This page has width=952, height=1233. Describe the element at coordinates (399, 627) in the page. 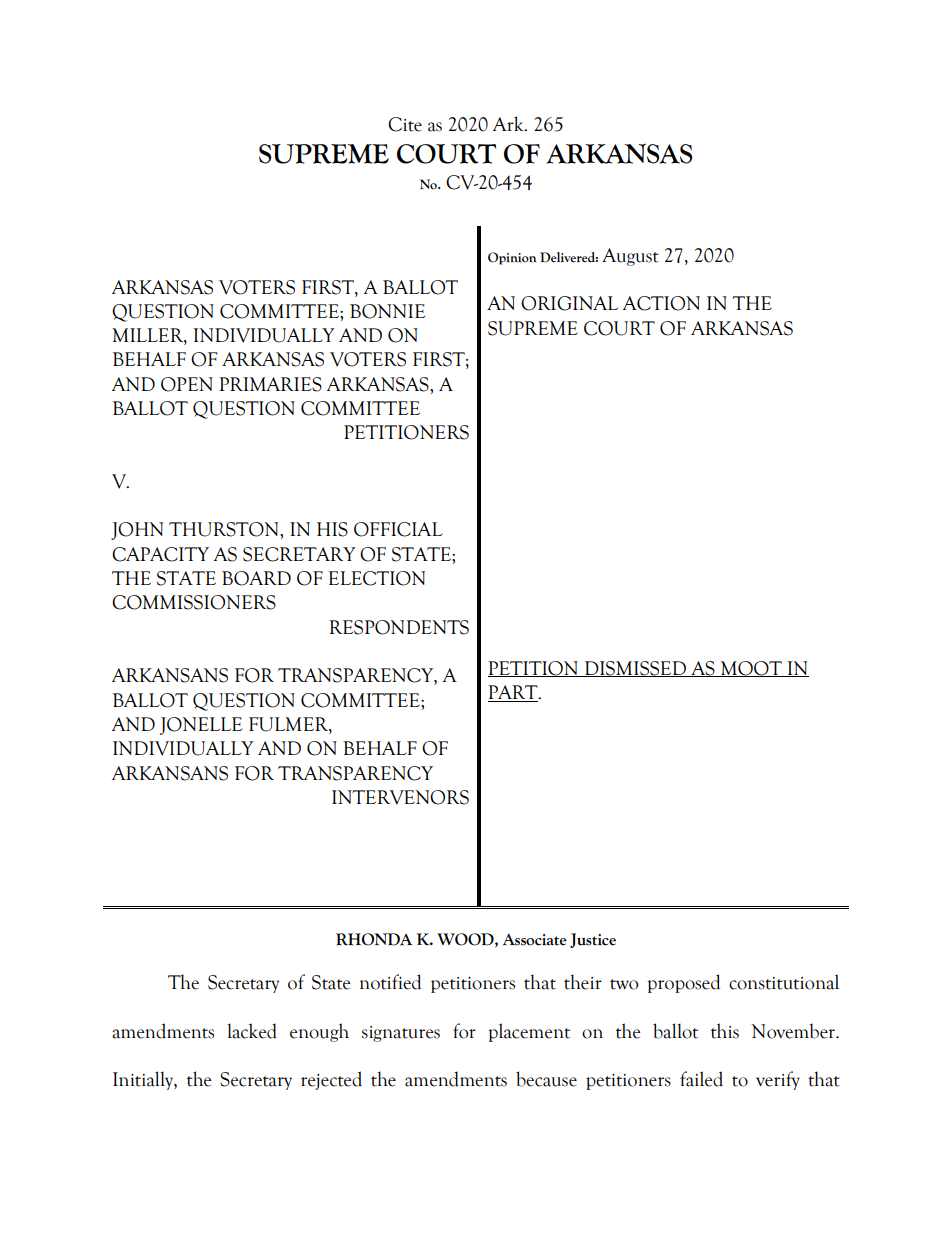

I see `RESPONDENTS` at that location.
